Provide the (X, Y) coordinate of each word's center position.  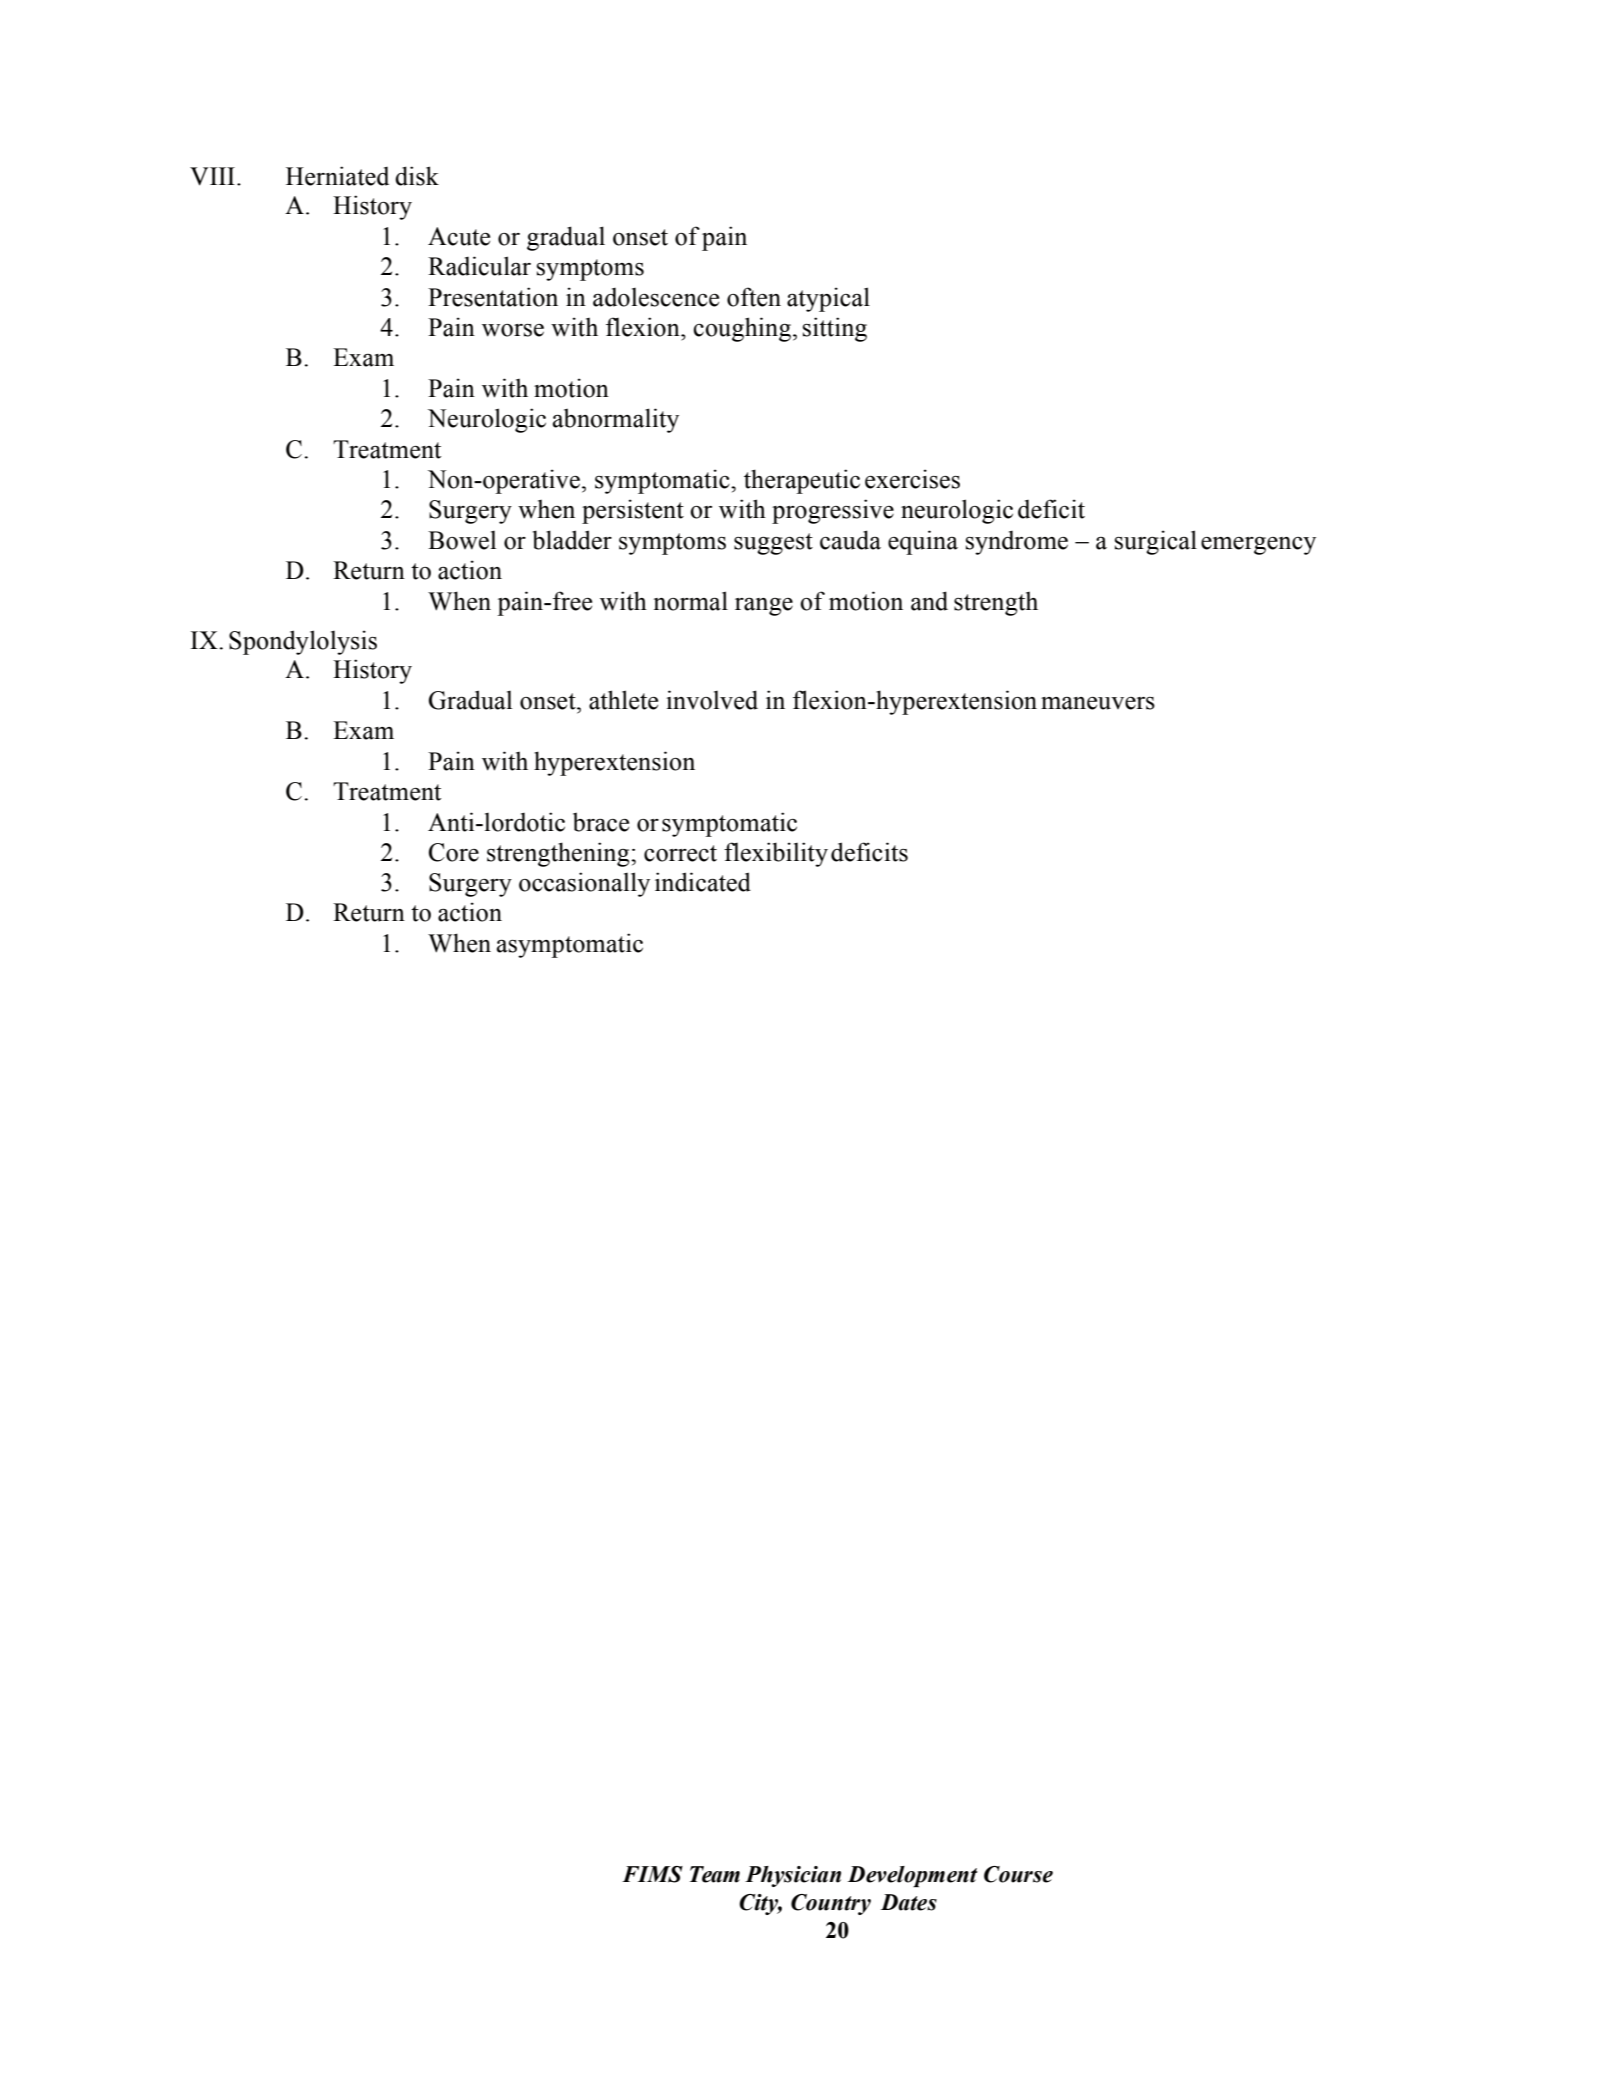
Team (715, 1874)
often (754, 297)
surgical (1156, 542)
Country (831, 1904)
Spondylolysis (303, 642)
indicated (703, 882)
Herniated (337, 176)
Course (1018, 1874)
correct (680, 853)
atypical (828, 299)
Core (454, 852)
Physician (793, 1876)
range (764, 606)
